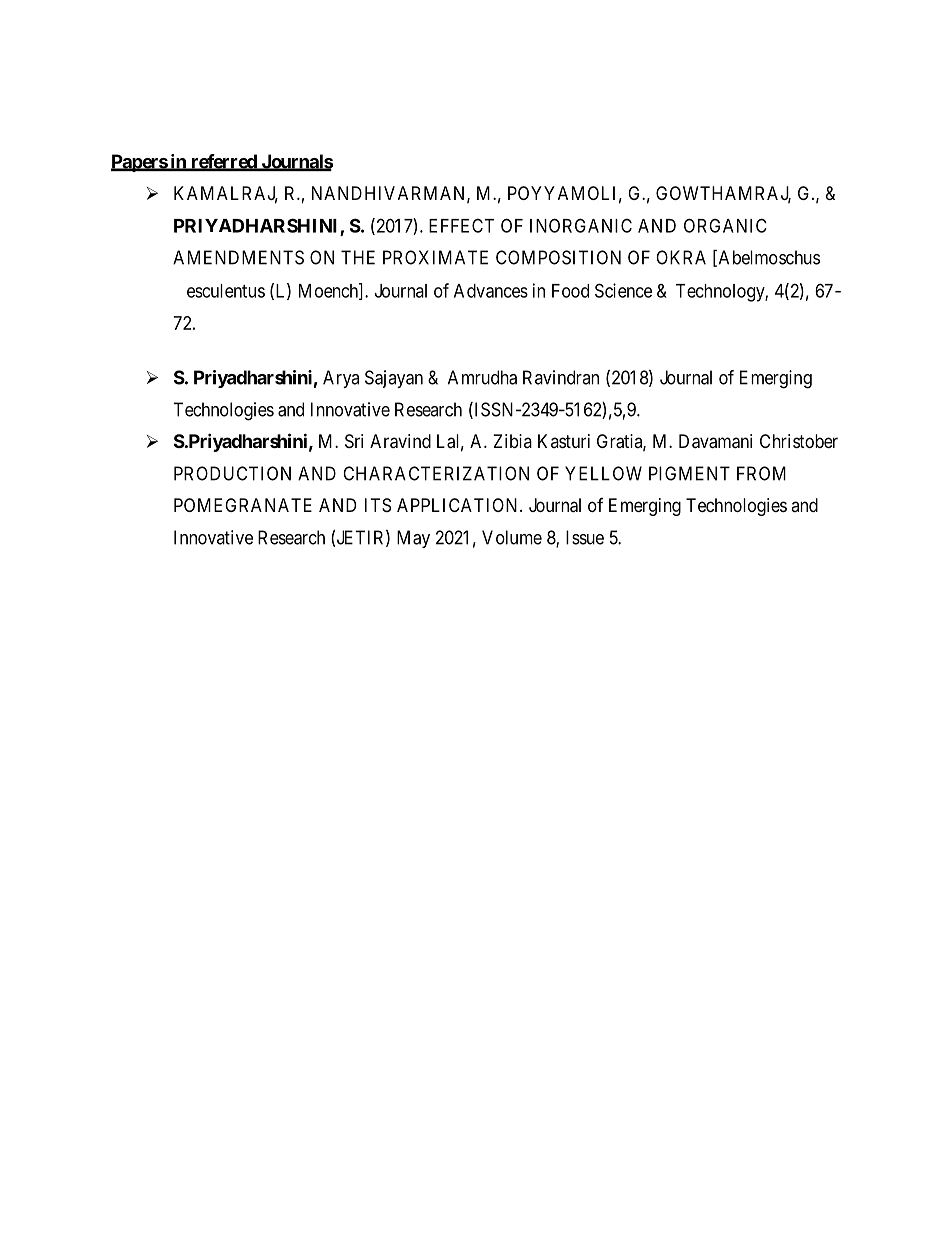 The height and width of the screenshot is (1233, 952). I want to click on Ravindran, so click(561, 377).
